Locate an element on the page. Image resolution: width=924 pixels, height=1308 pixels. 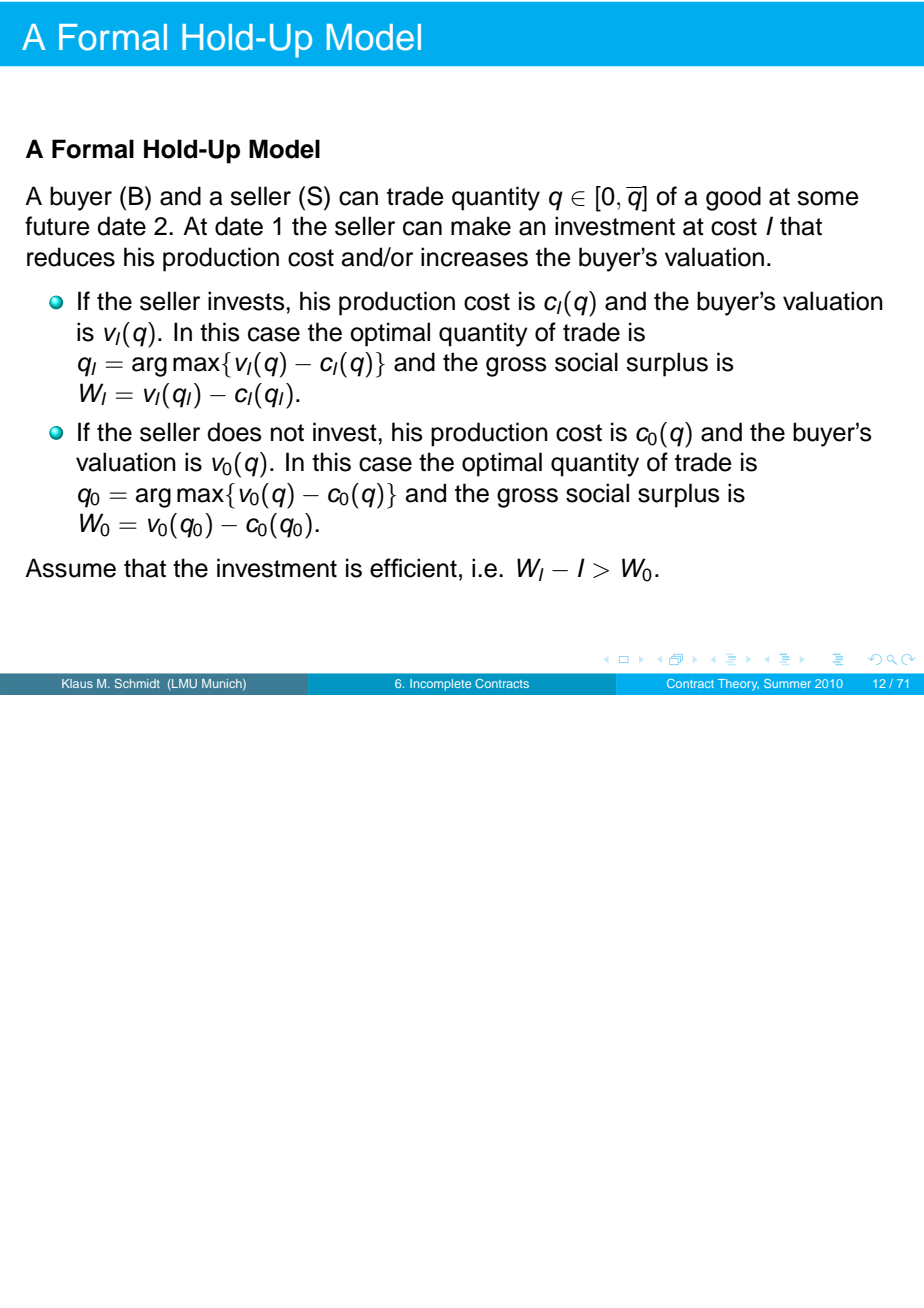
Incomplete is located at coordinates (440, 685).
